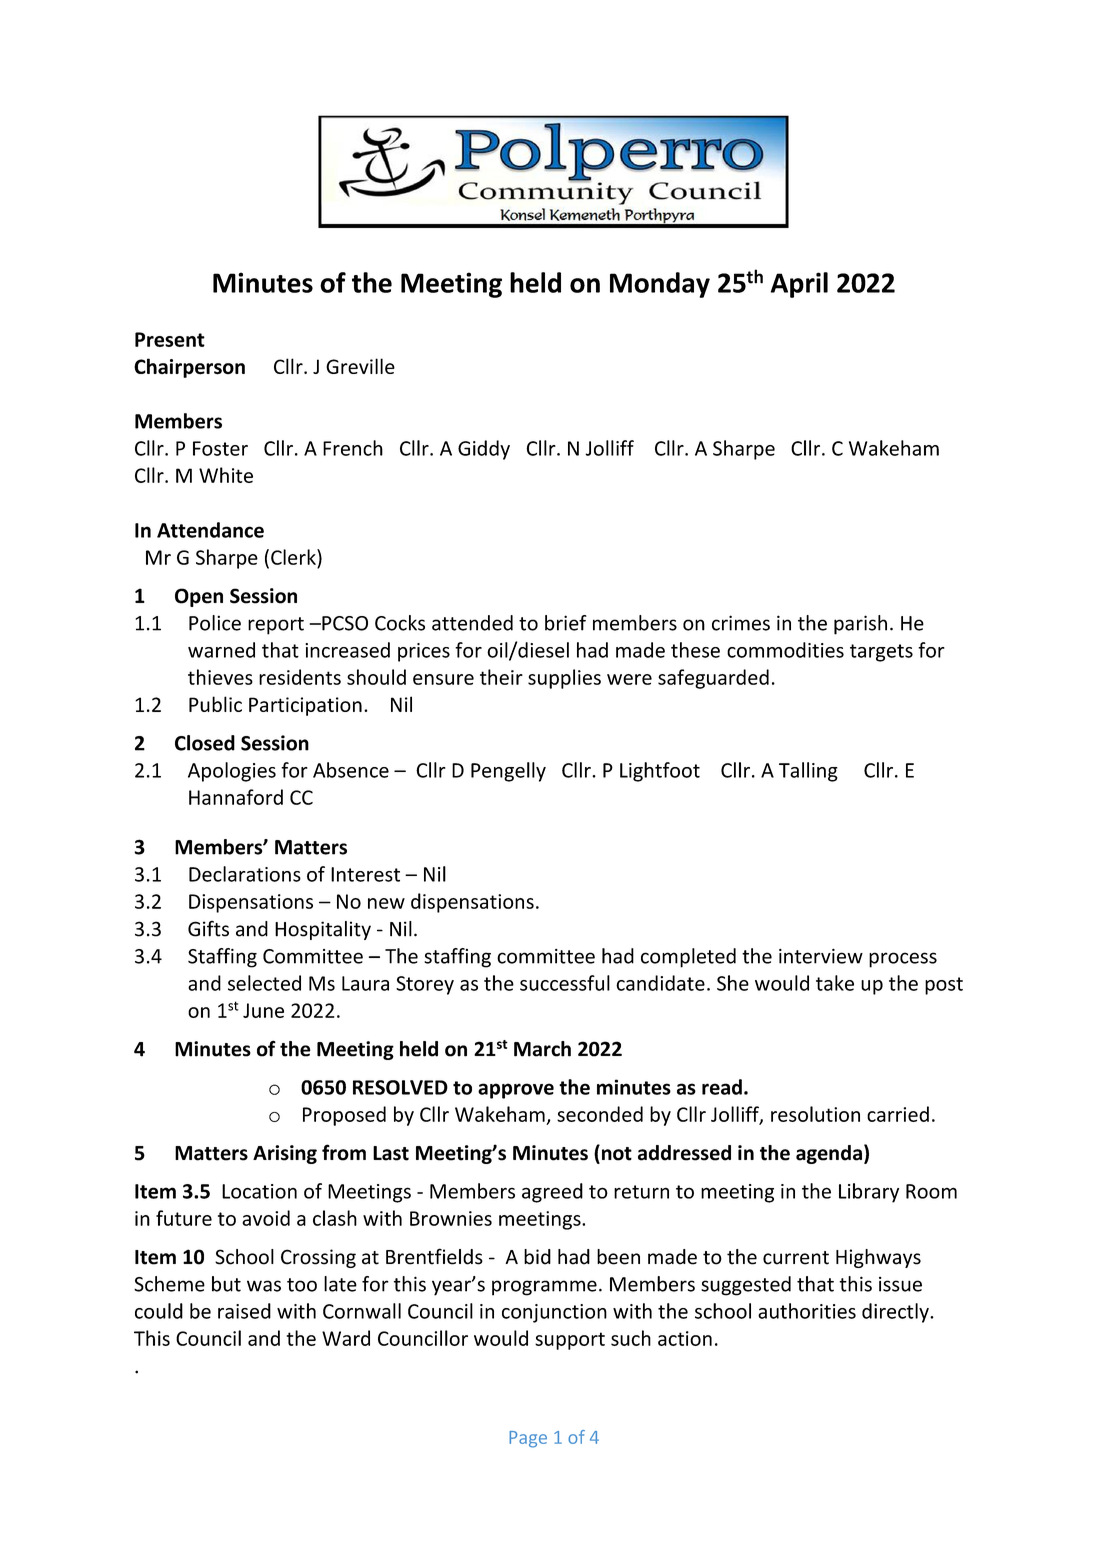 This page has height=1565, width=1107. I want to click on parish, so click(860, 625).
